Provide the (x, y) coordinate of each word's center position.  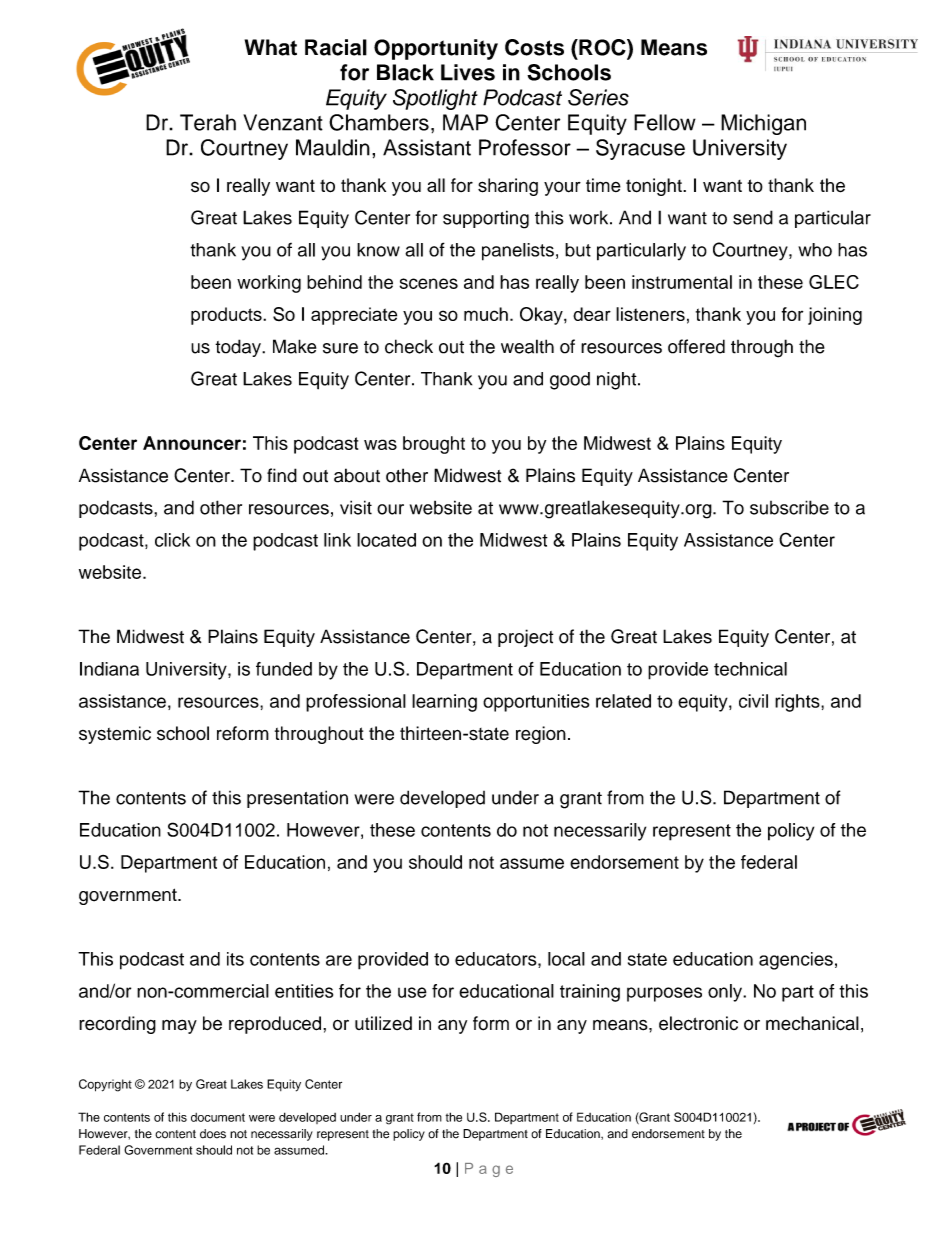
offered (696, 346)
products (227, 316)
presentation (297, 799)
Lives (468, 72)
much (486, 314)
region (541, 735)
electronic (698, 1023)
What (271, 47)
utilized (383, 1023)
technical (750, 669)
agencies (796, 961)
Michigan (763, 124)
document (218, 1117)
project (525, 638)
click (172, 540)
